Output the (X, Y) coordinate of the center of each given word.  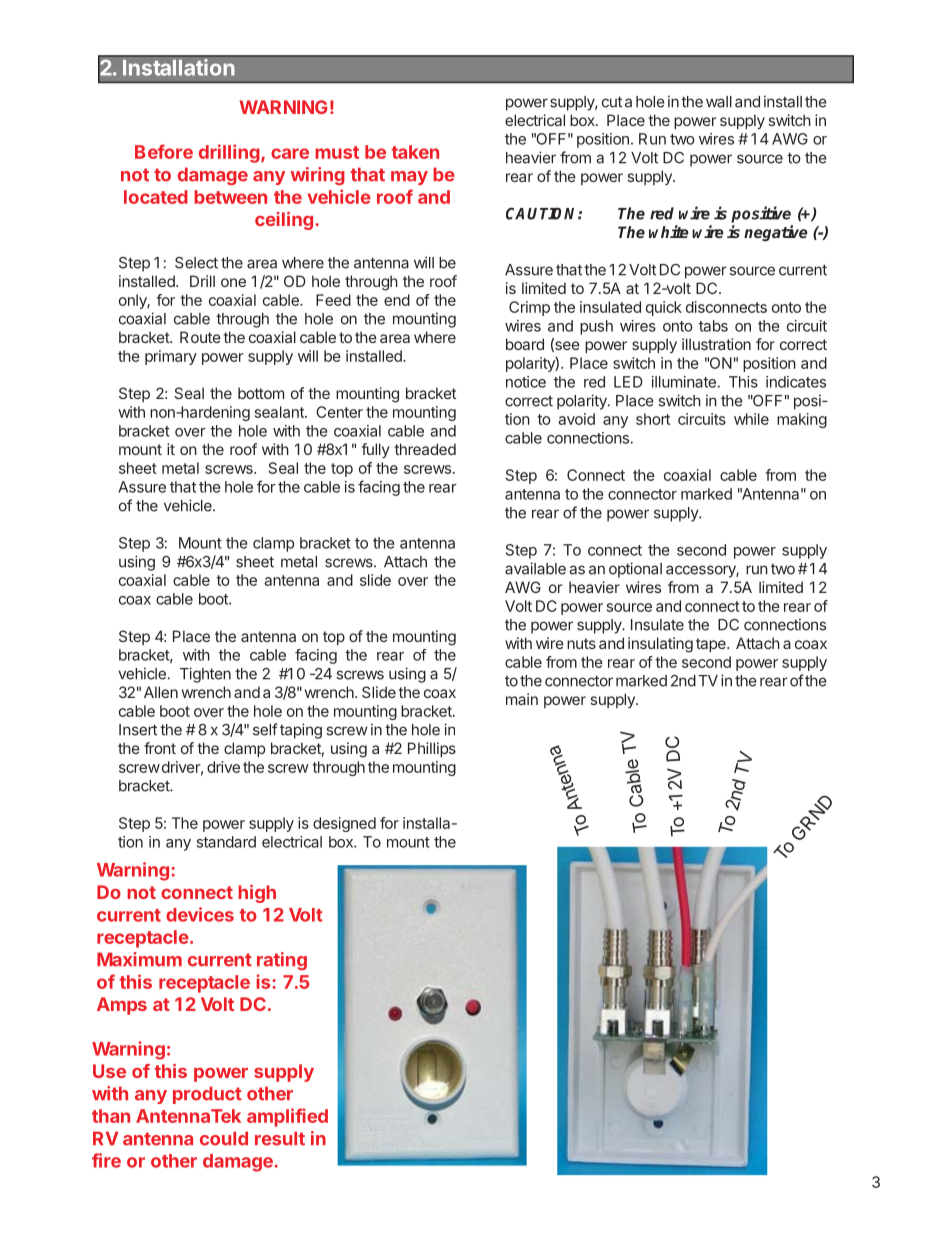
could (224, 1138)
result (280, 1138)
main (522, 699)
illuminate (684, 382)
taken (415, 152)
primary (171, 357)
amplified (287, 1117)
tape (712, 645)
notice (526, 382)
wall (719, 102)
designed (344, 824)
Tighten (205, 675)
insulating (660, 645)
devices (200, 914)
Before (164, 151)
